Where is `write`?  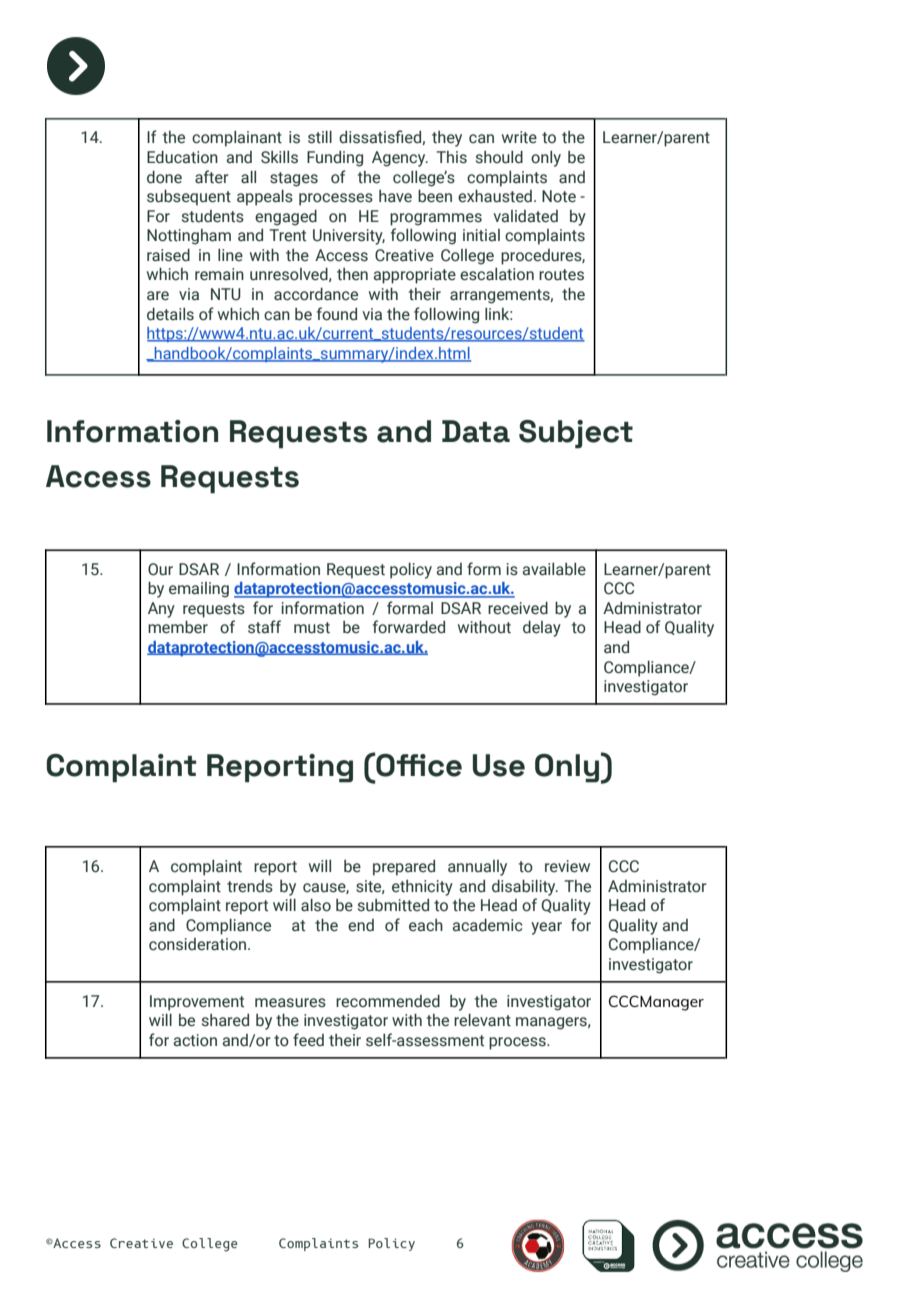 write is located at coordinates (519, 137).
